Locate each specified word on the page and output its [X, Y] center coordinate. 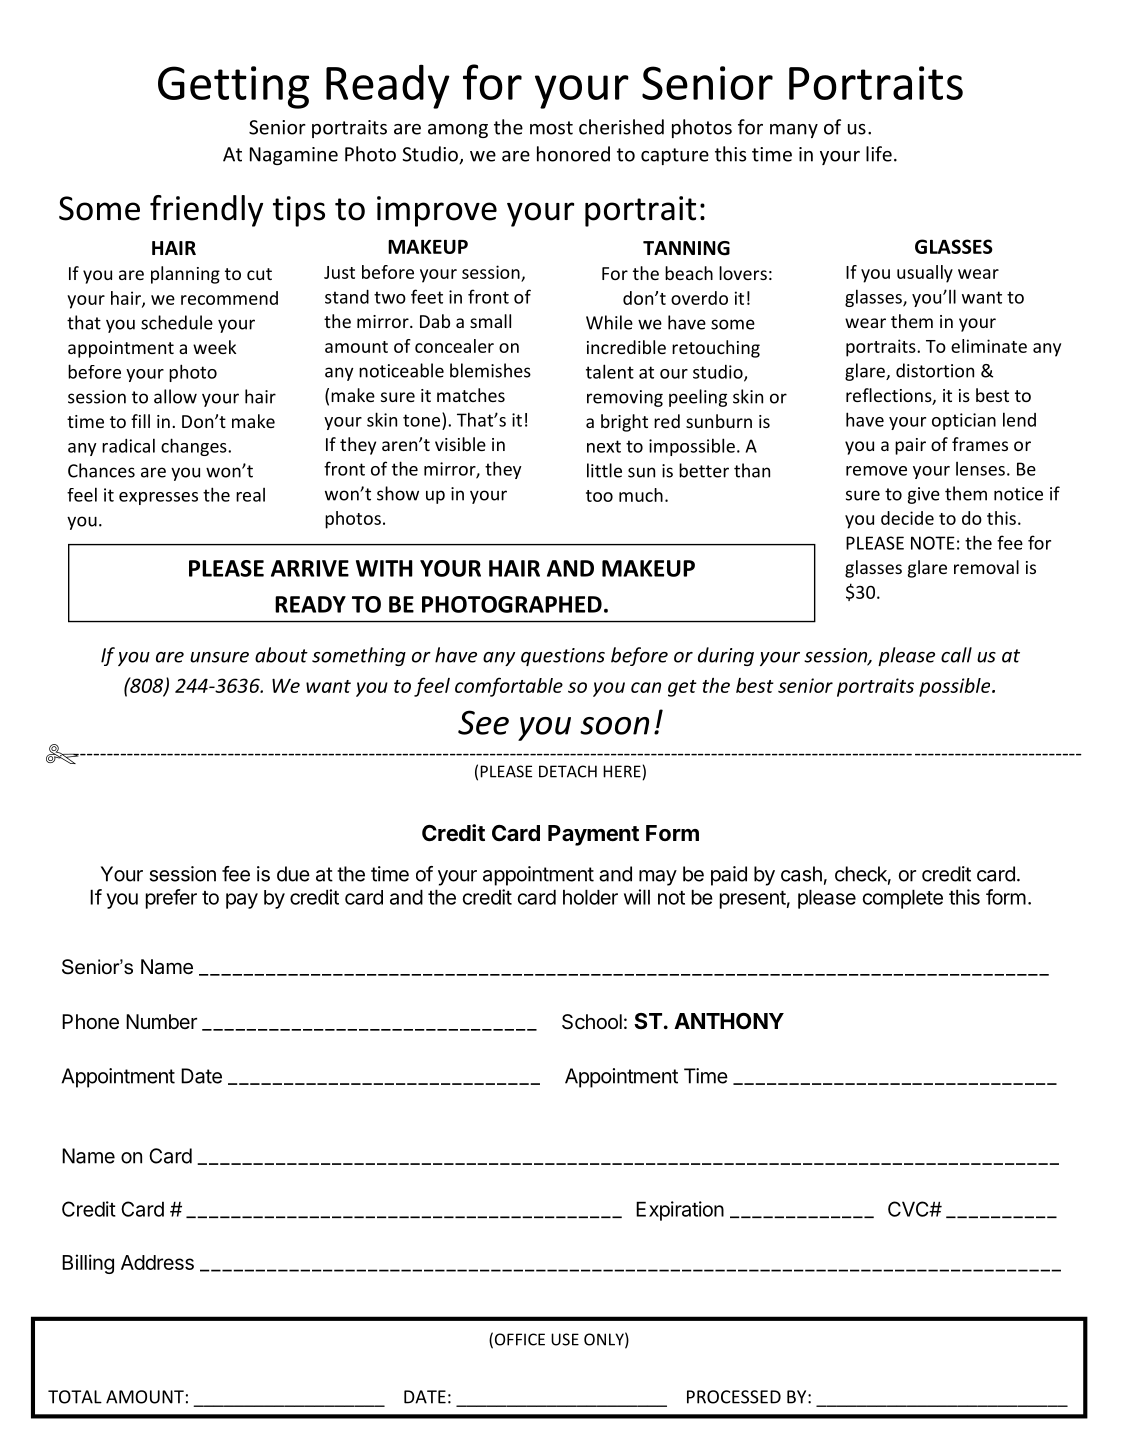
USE [565, 1339]
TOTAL [75, 1397]
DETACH [568, 771]
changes [195, 447]
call [956, 655]
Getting [233, 87]
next [604, 446]
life [879, 154]
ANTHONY [729, 1021]
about [281, 655]
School [592, 1022]
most [551, 128]
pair [910, 446]
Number [161, 1021]
